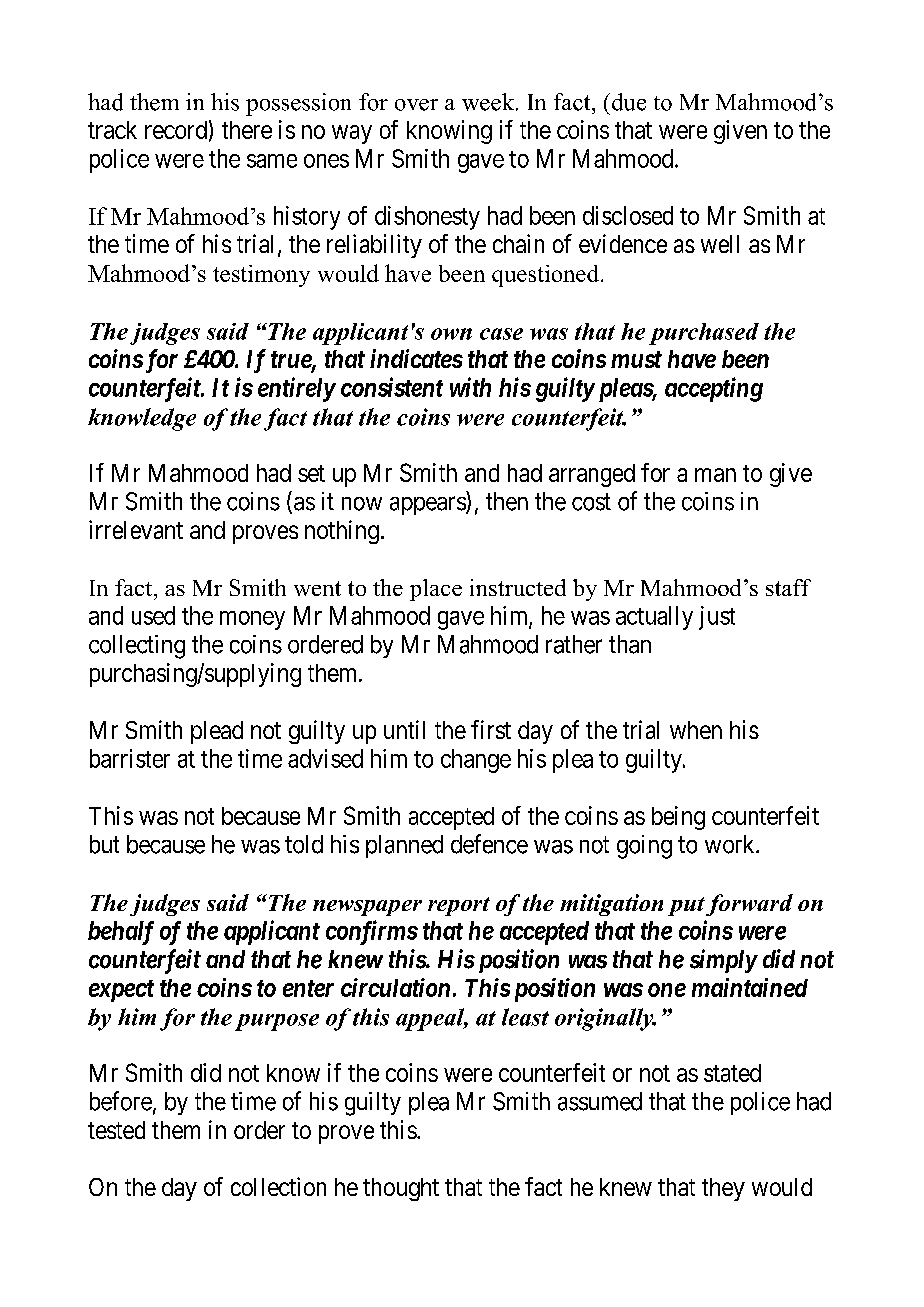  I want to click on man, so click(715, 475).
